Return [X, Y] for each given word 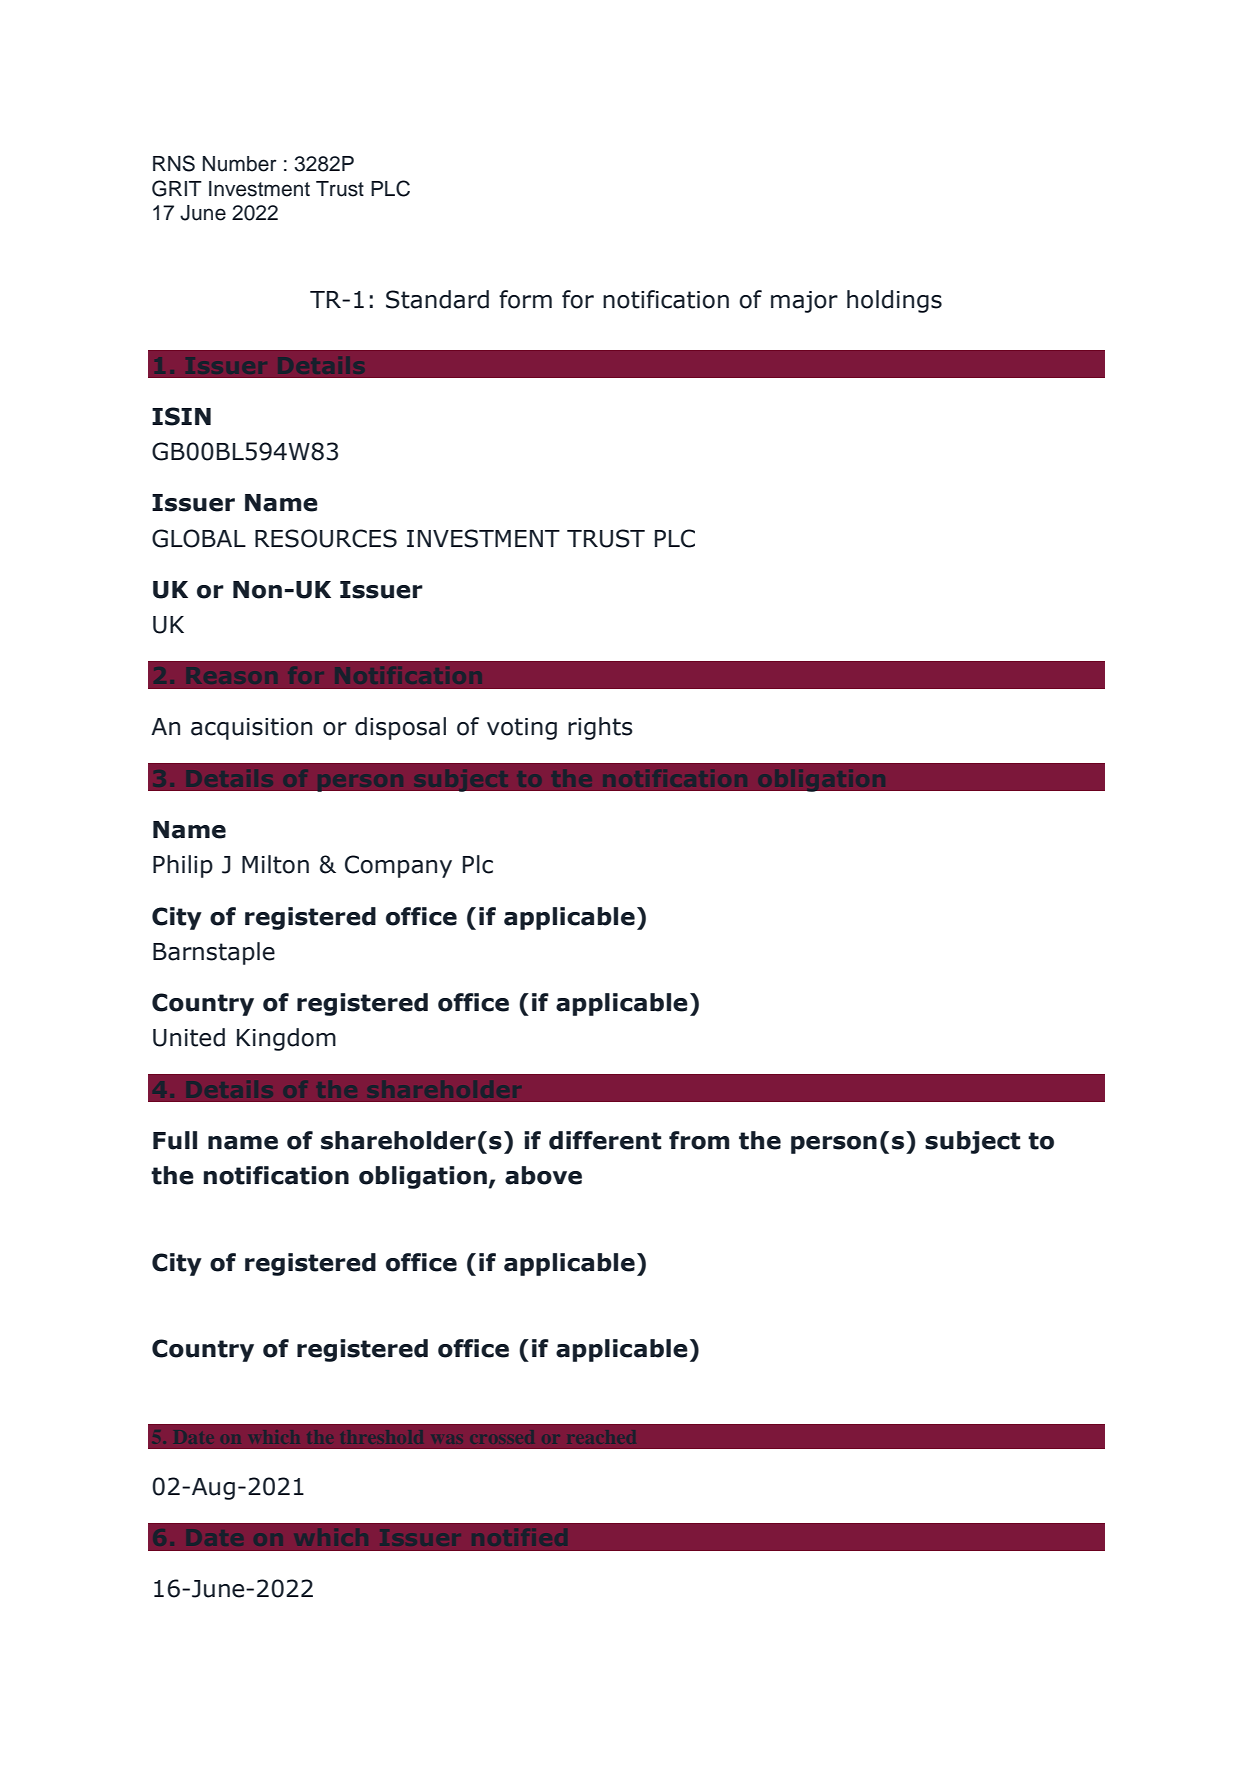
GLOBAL [199, 538]
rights [600, 728]
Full [175, 1140]
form [525, 299]
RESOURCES [326, 538]
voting [522, 729]
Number [240, 164]
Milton [275, 864]
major [804, 302]
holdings [894, 301]
